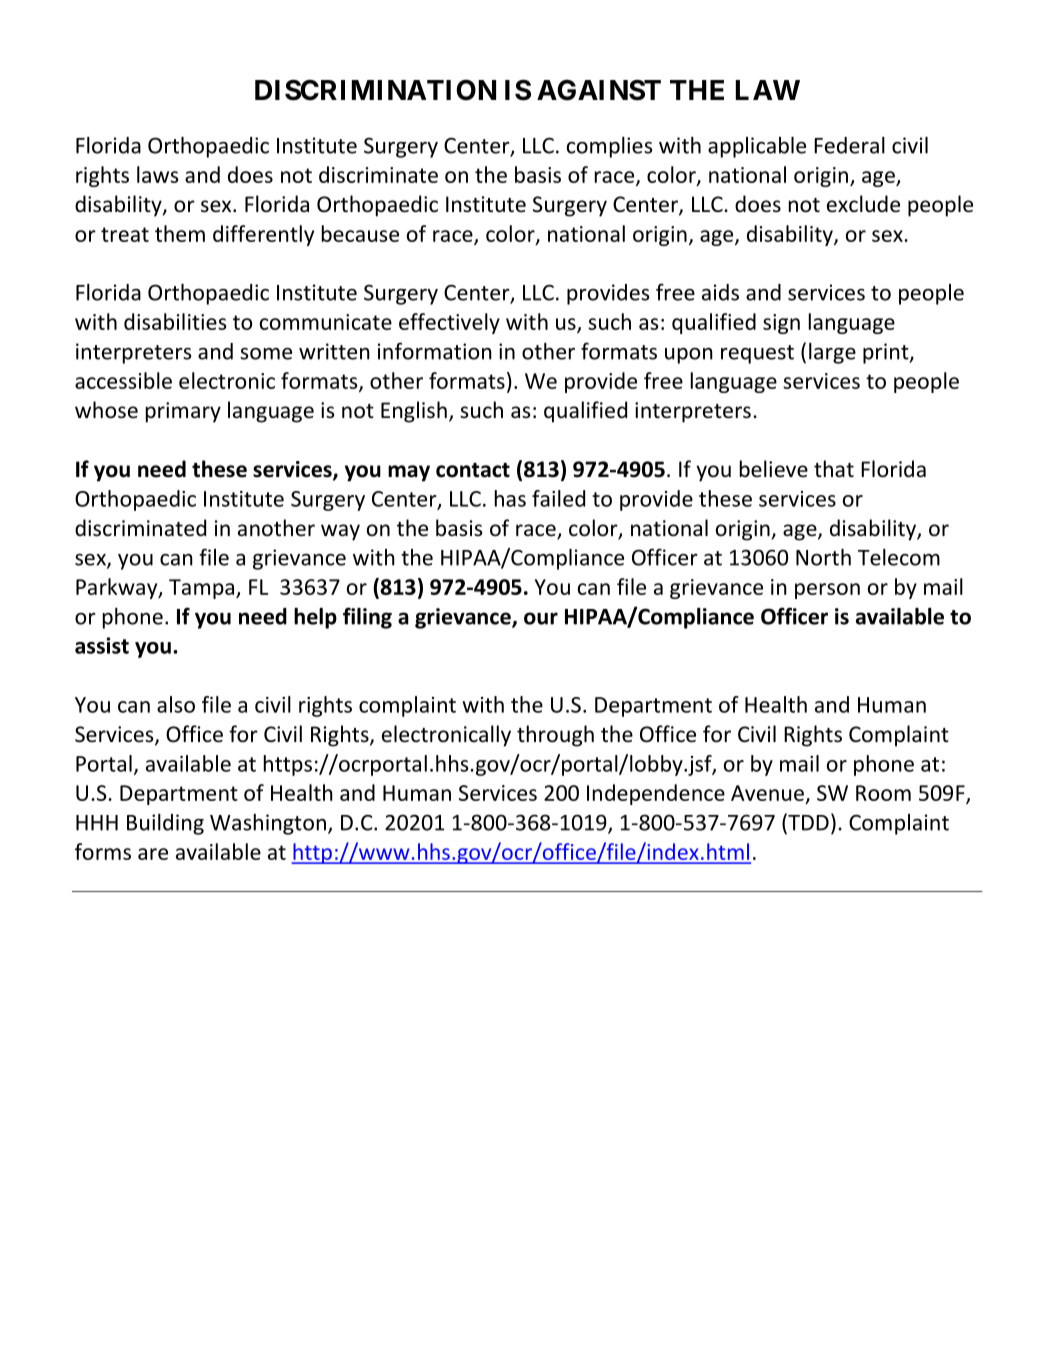 The image size is (1054, 1364). What do you see at coordinates (165, 824) in the screenshot?
I see `Building` at bounding box center [165, 824].
